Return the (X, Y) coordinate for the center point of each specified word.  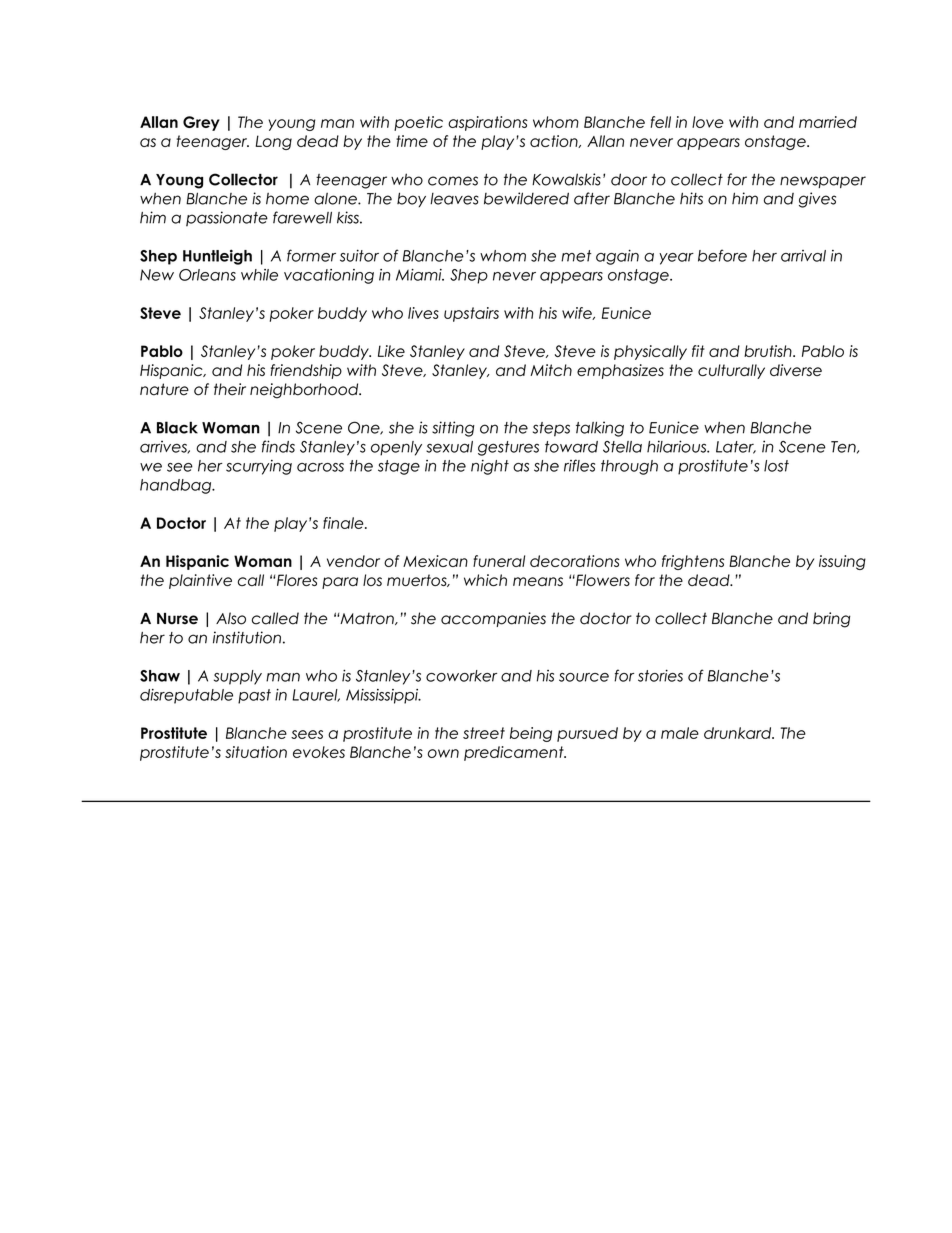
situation (256, 752)
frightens (693, 562)
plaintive (200, 581)
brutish (769, 351)
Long (274, 142)
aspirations (488, 123)
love (708, 122)
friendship (306, 371)
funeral (499, 561)
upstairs (471, 314)
